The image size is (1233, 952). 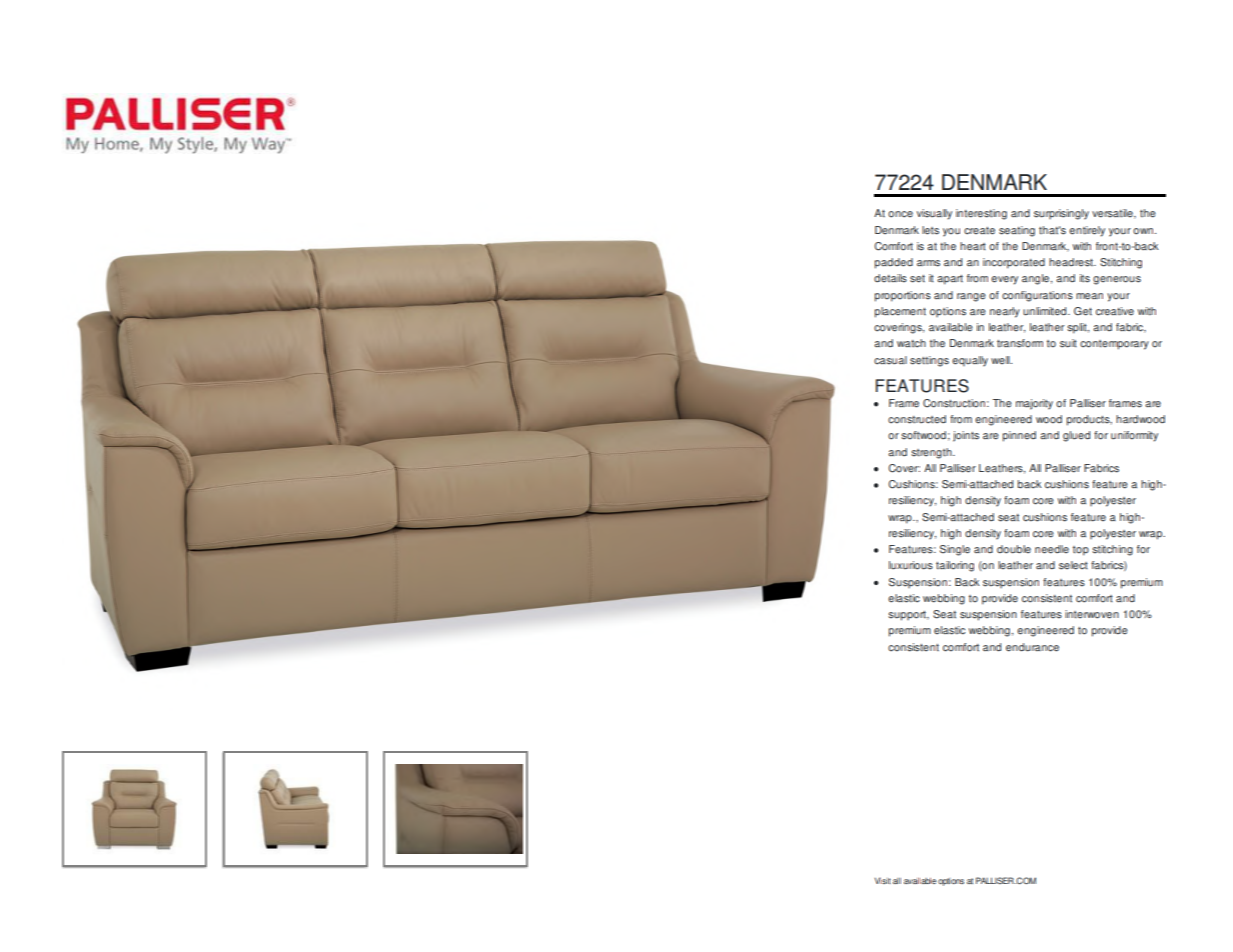 I want to click on Visit, so click(x=883, y=880).
